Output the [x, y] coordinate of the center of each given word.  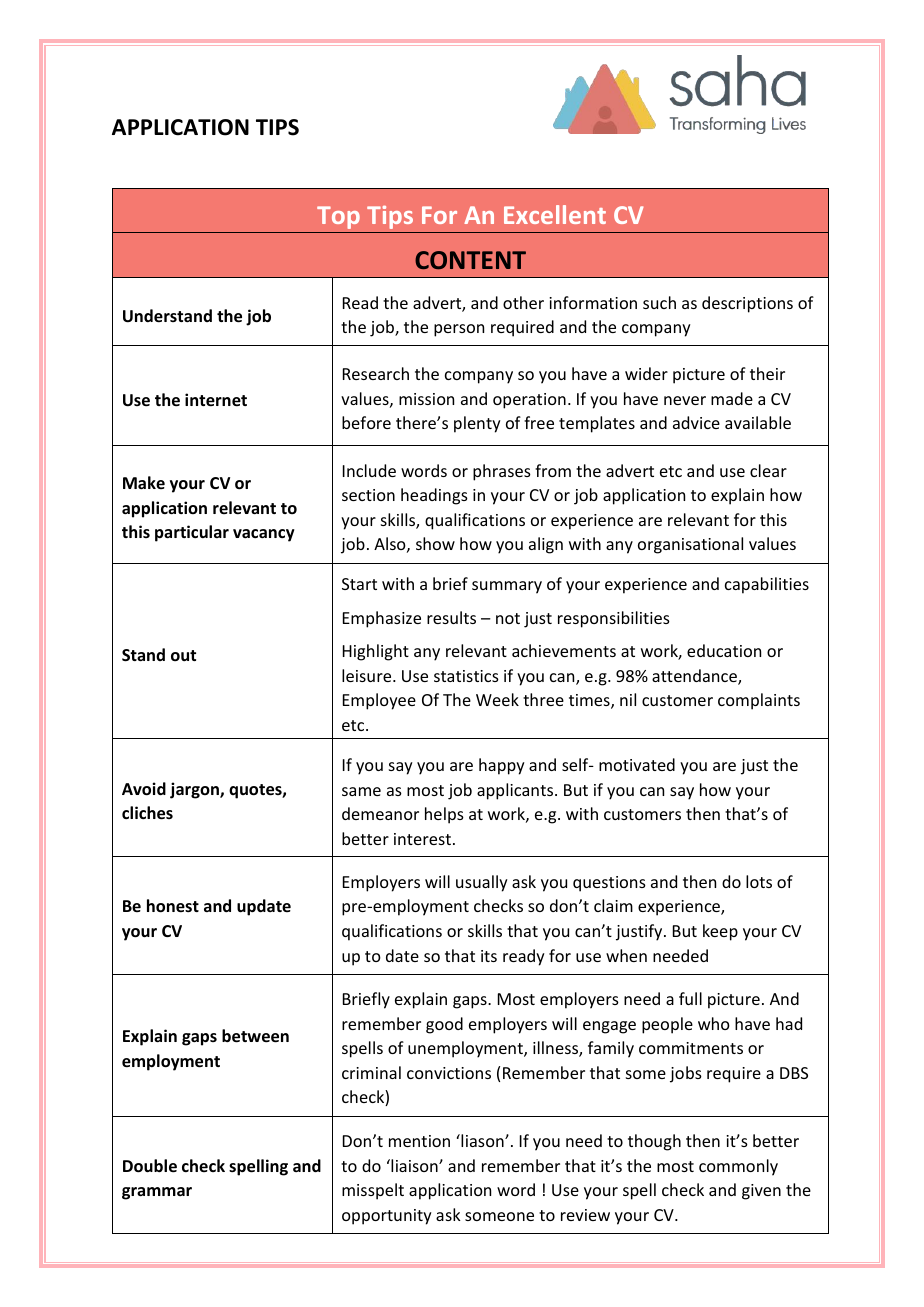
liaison [414, 1165]
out [183, 655]
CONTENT [470, 260]
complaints [759, 701]
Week [497, 699]
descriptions [747, 304]
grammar [157, 1193]
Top [338, 217]
